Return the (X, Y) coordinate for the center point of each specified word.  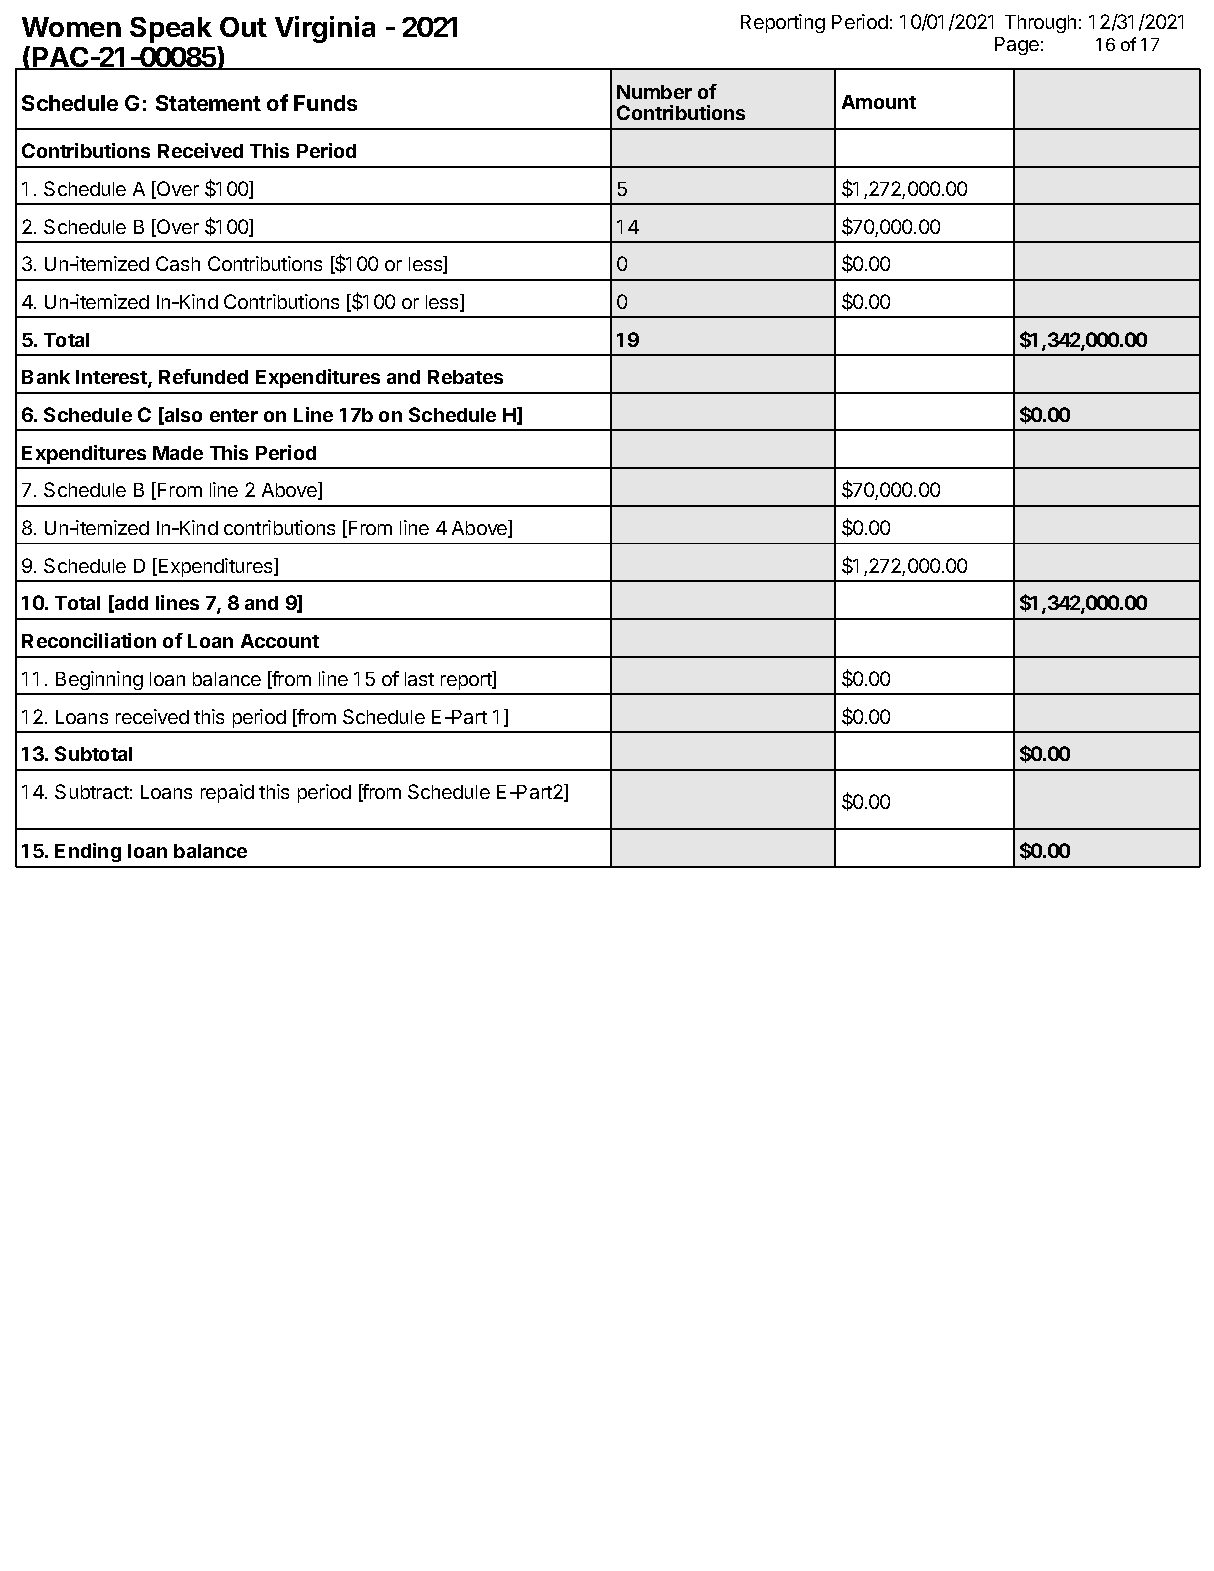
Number (654, 92)
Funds (325, 103)
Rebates (465, 377)
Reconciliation (89, 640)
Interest (112, 379)
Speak (171, 30)
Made (178, 453)
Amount (879, 102)
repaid (227, 793)
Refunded (203, 376)
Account (280, 641)
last (419, 679)
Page (1017, 46)
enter (234, 415)
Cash (178, 263)
